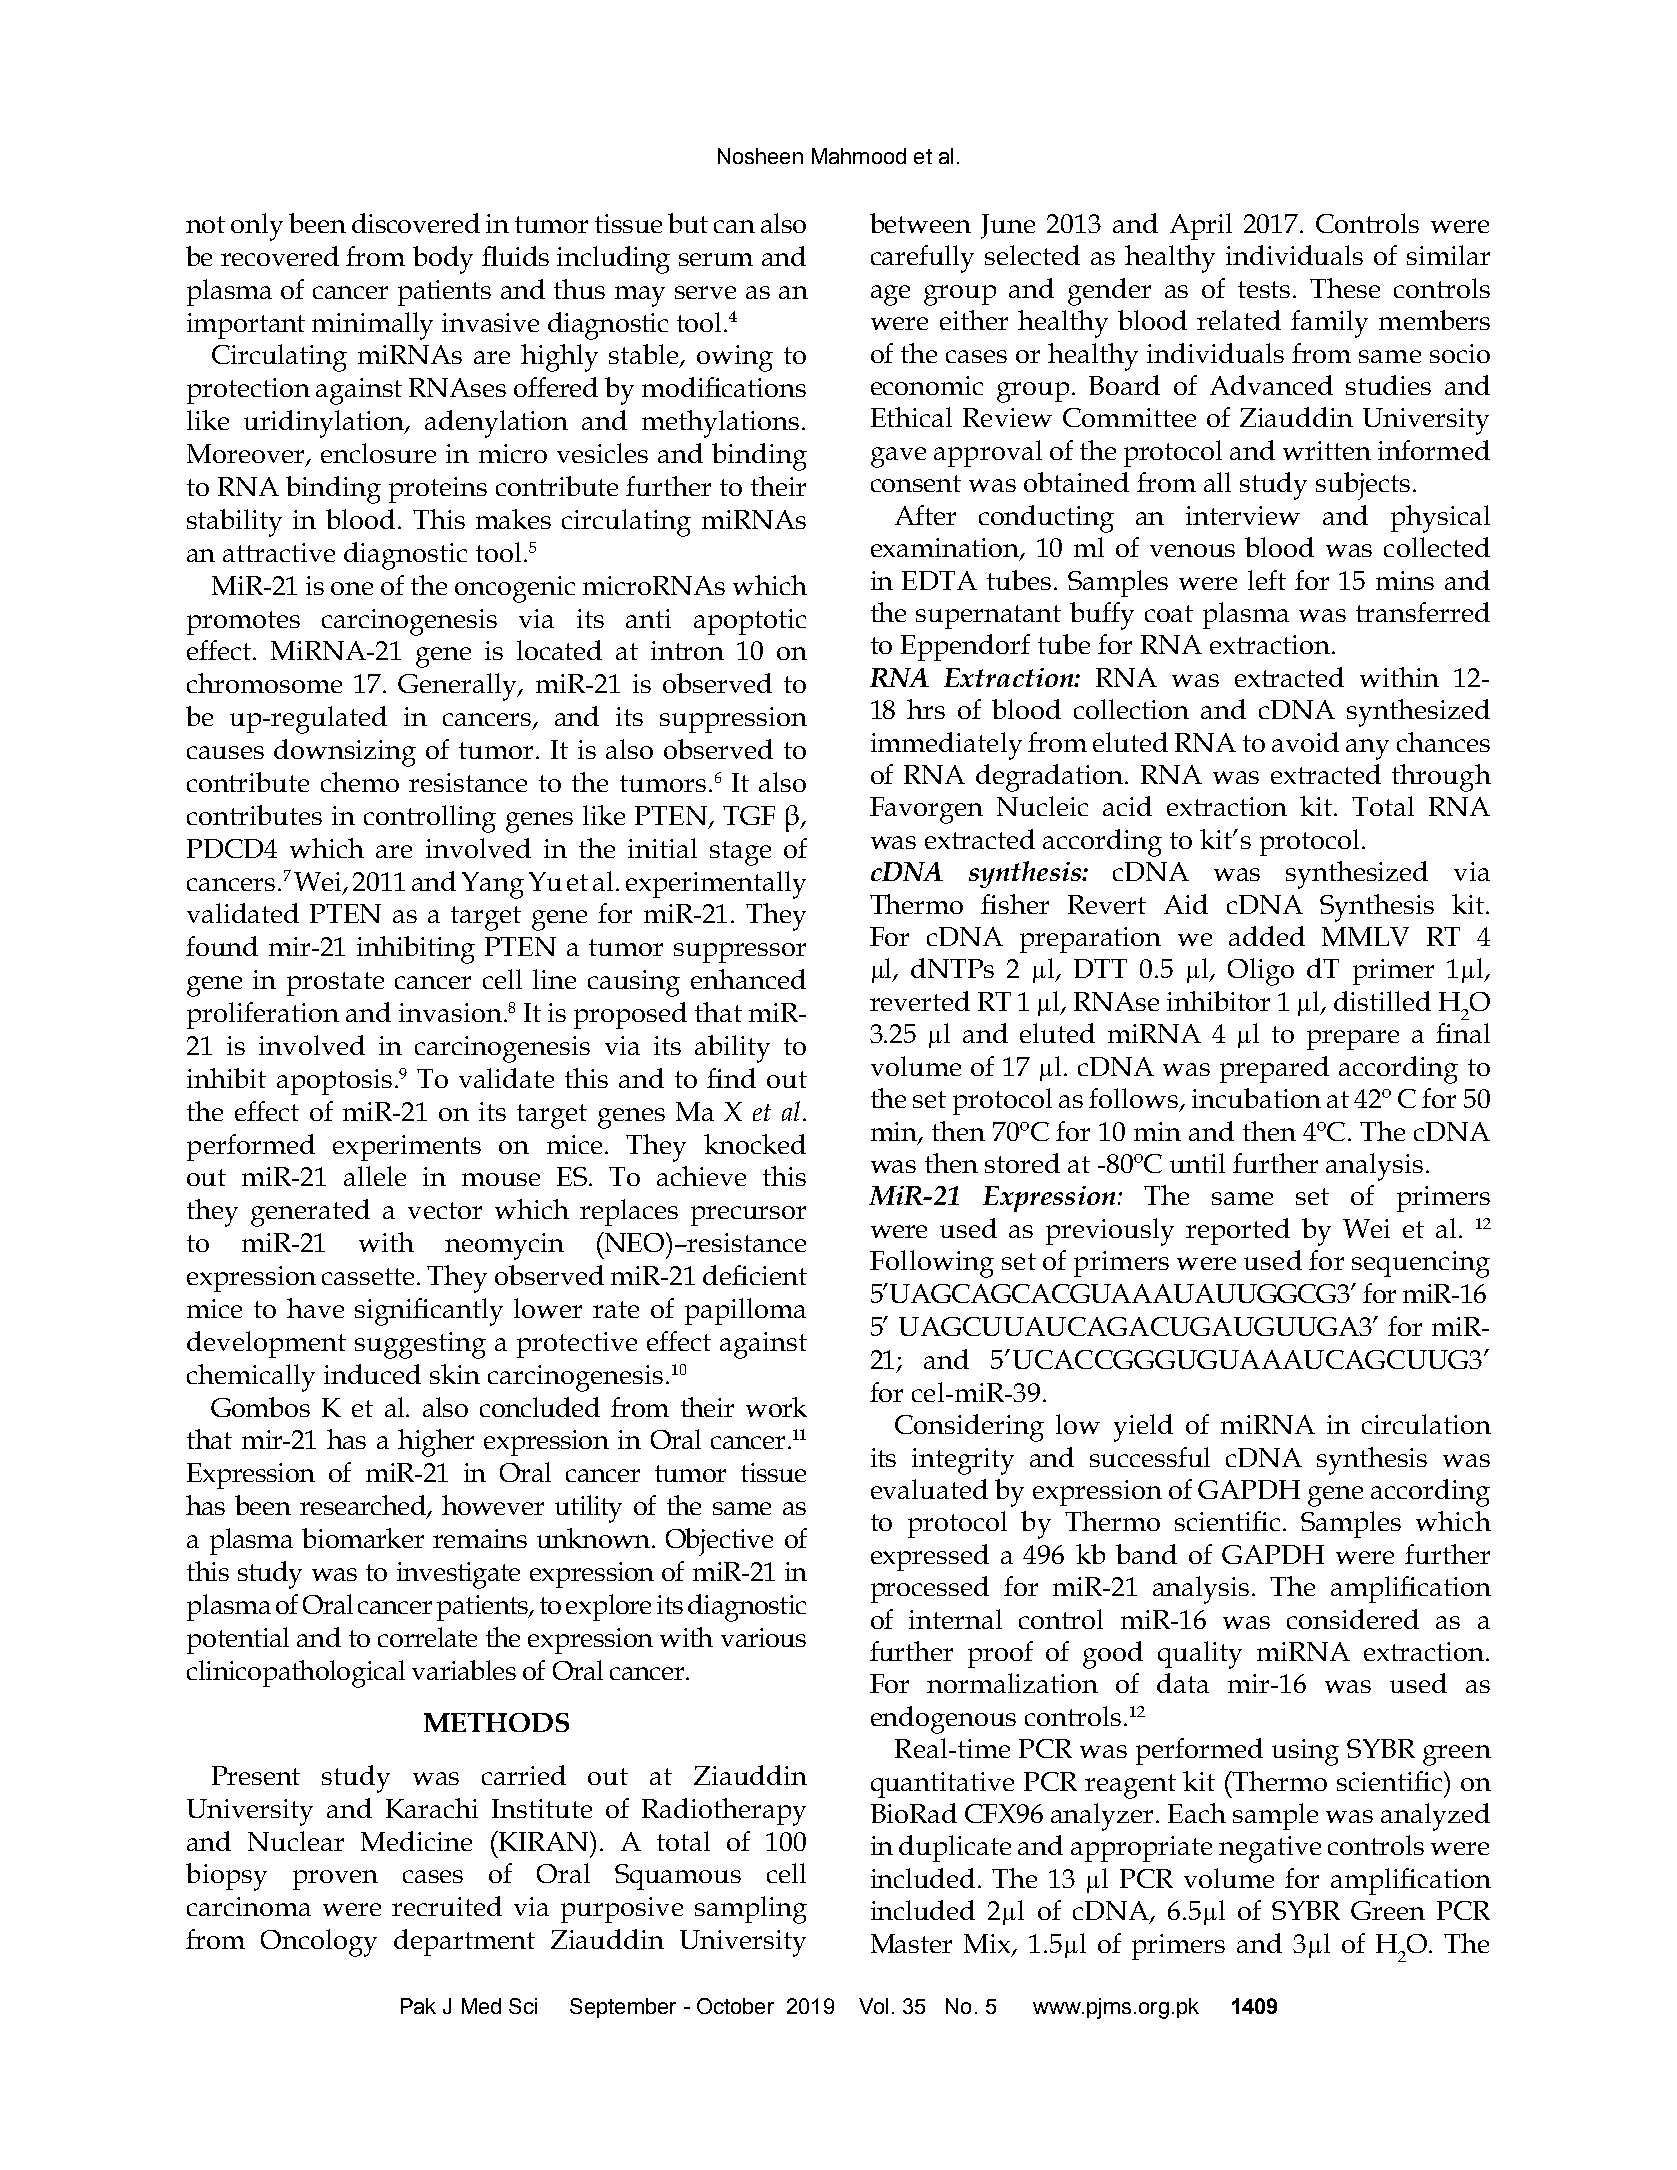 The width and height of the document is (1677, 2170). Describe the element at coordinates (319, 1943) in the document. I see `Oncology` at that location.
